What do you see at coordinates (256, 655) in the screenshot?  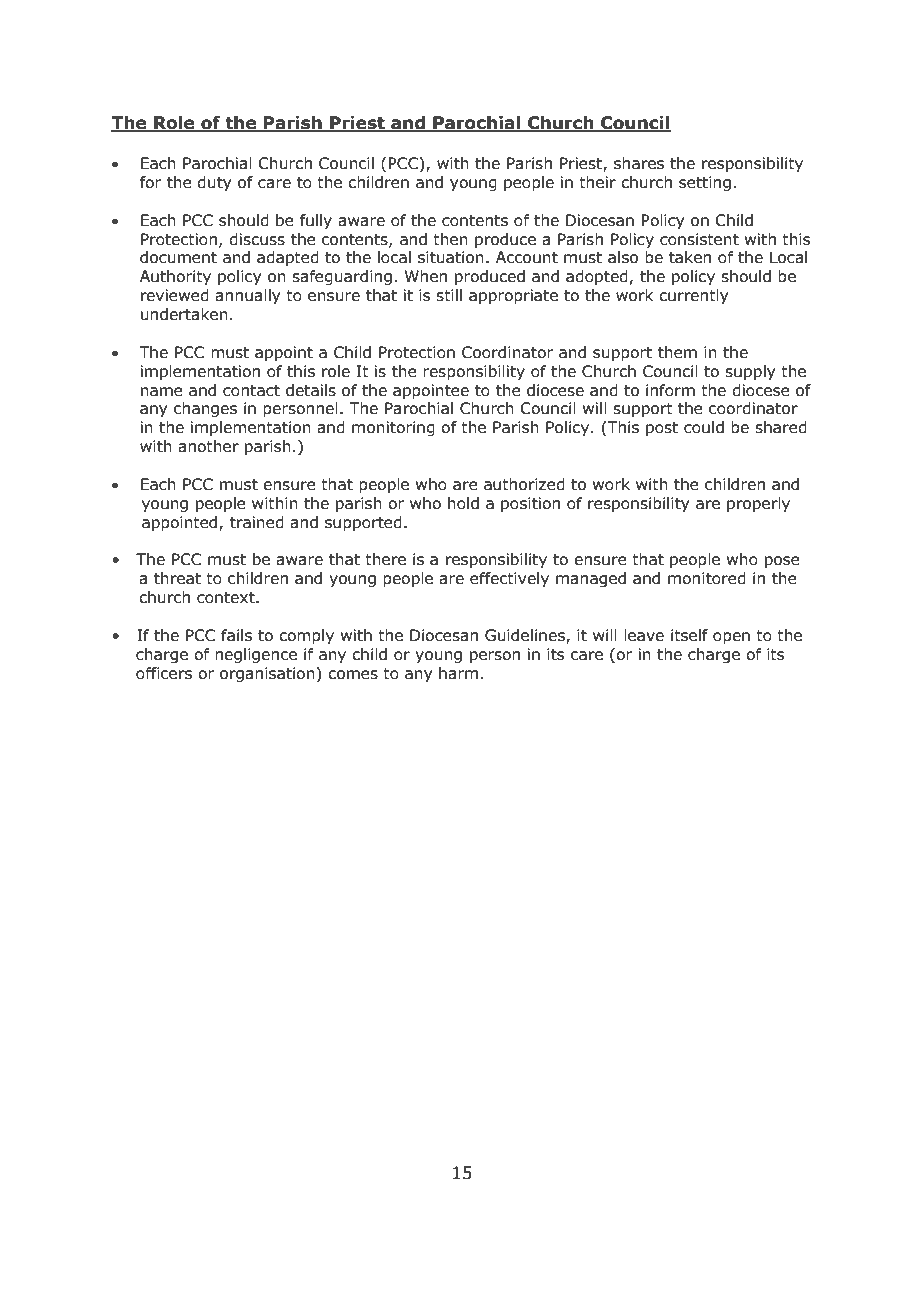 I see `negligence` at bounding box center [256, 655].
